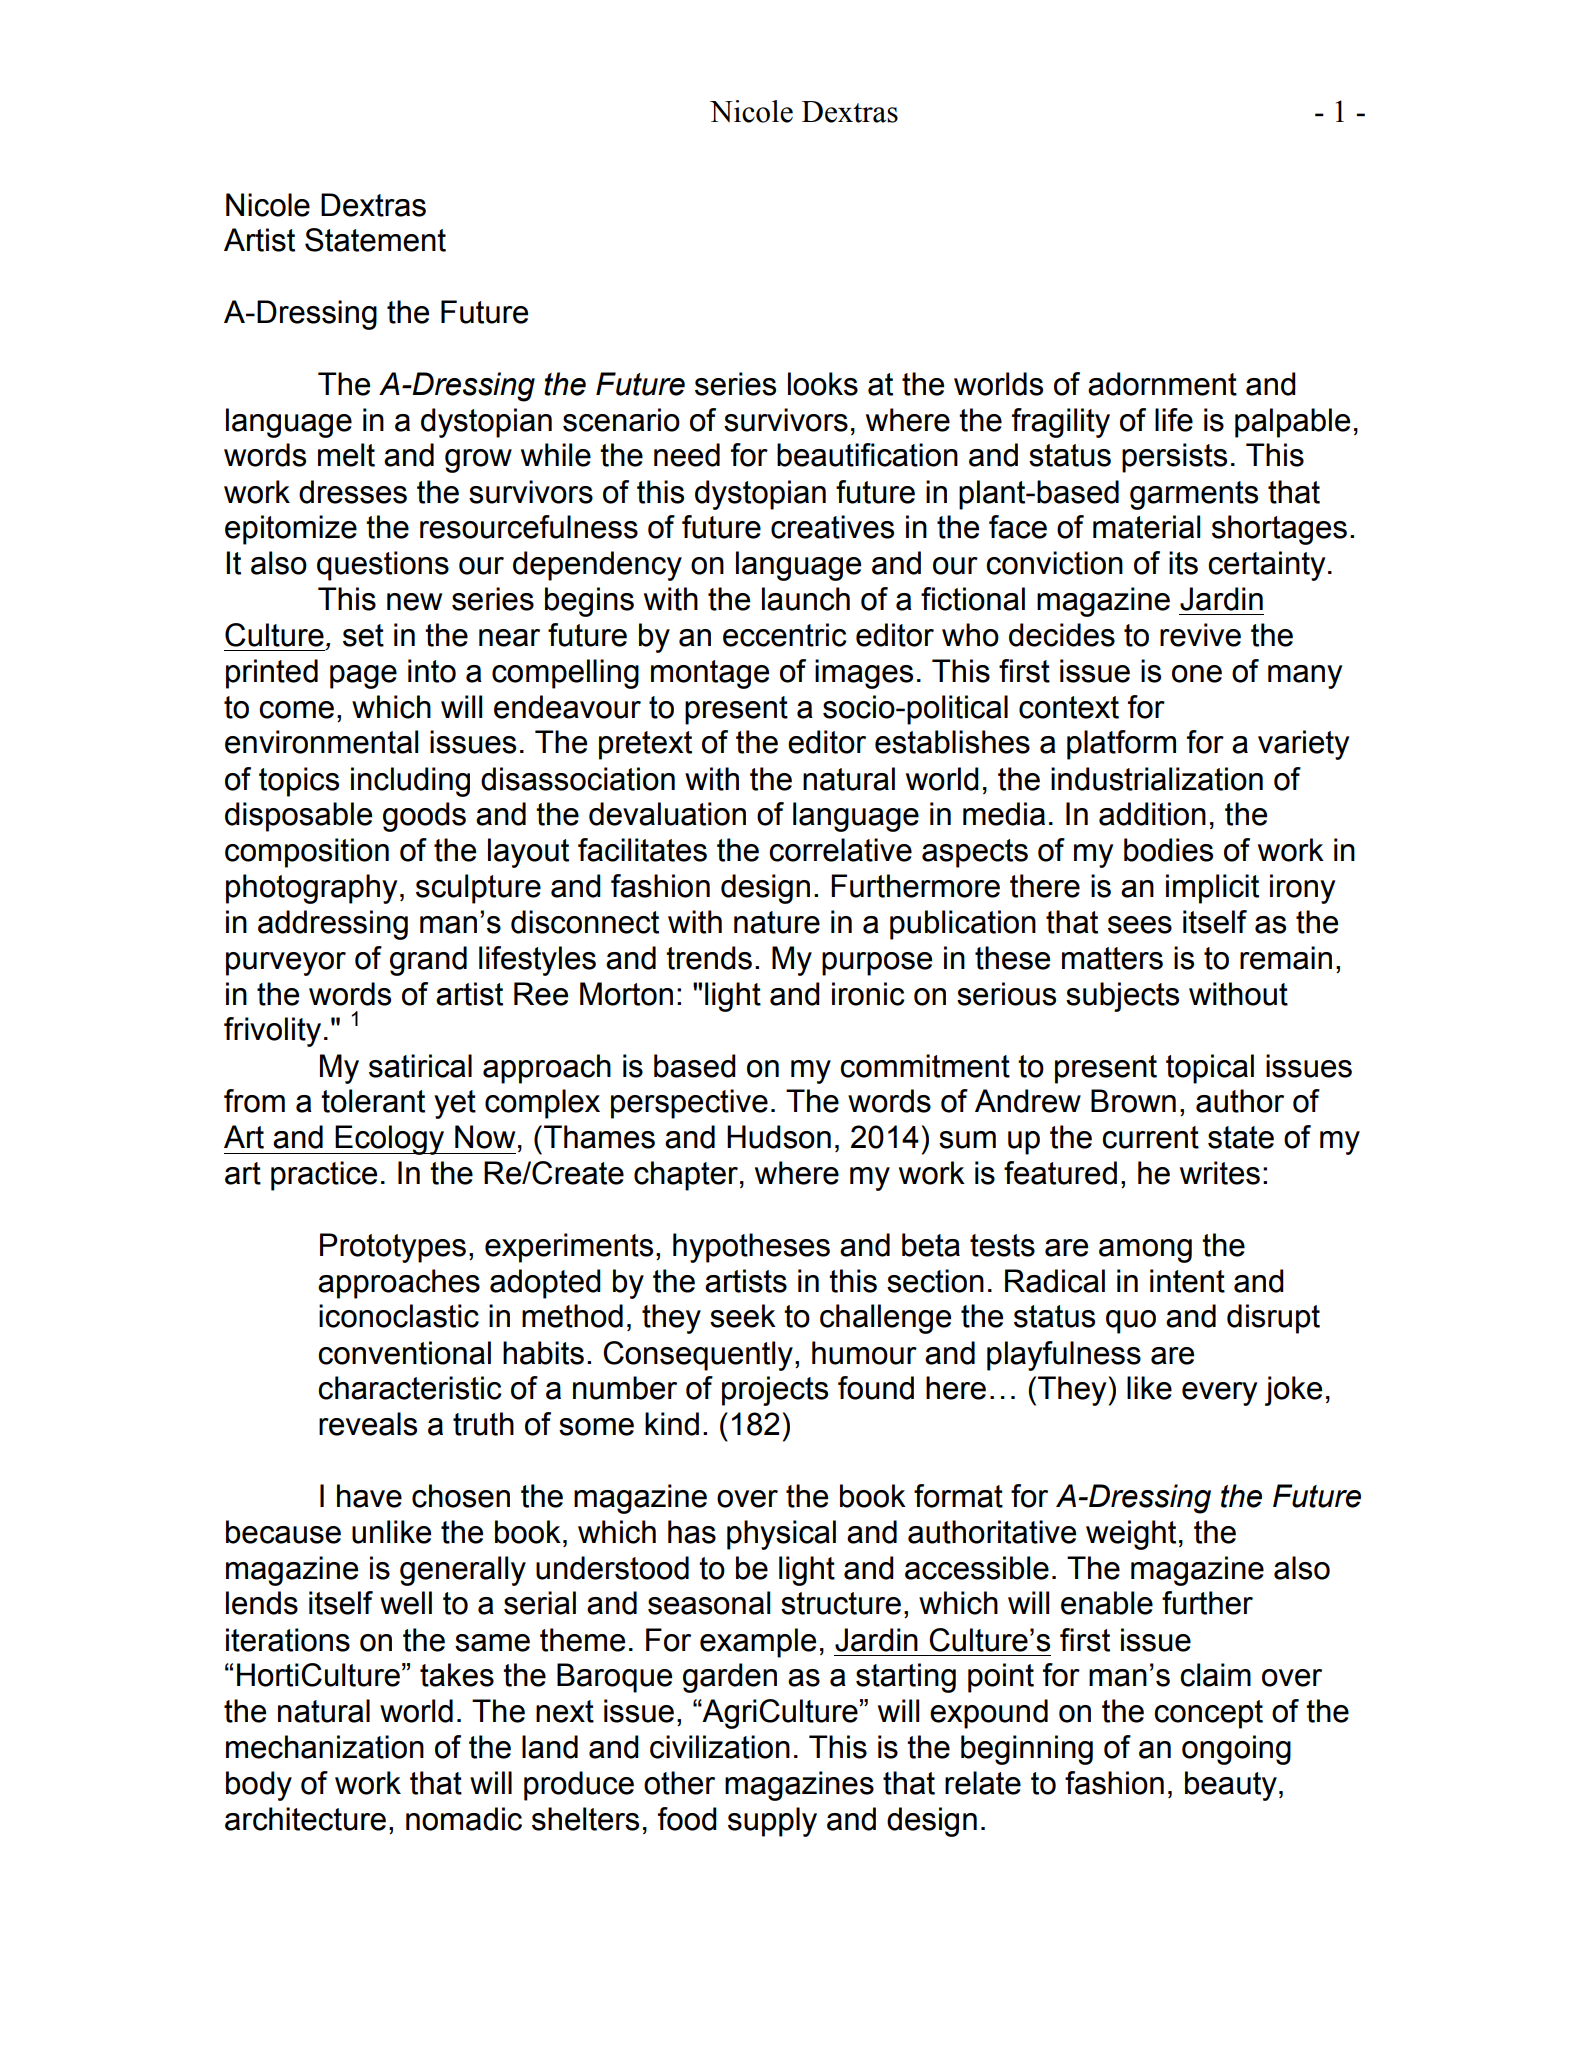 This screenshot has height=2059, width=1591. Describe the element at coordinates (777, 922) in the screenshot. I see `nature` at that location.
